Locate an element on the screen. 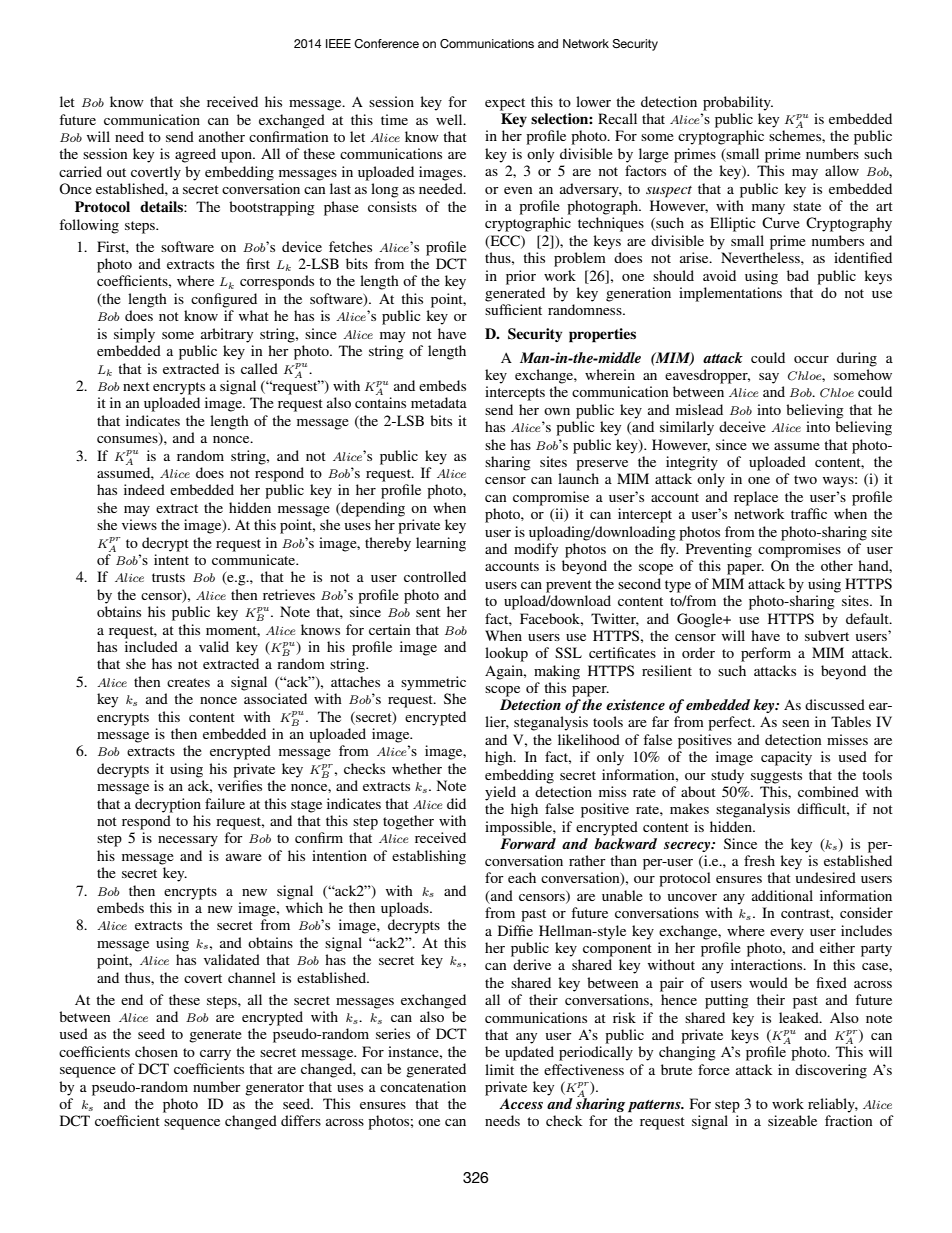 The image size is (952, 1233). chosen is located at coordinates (156, 1051).
